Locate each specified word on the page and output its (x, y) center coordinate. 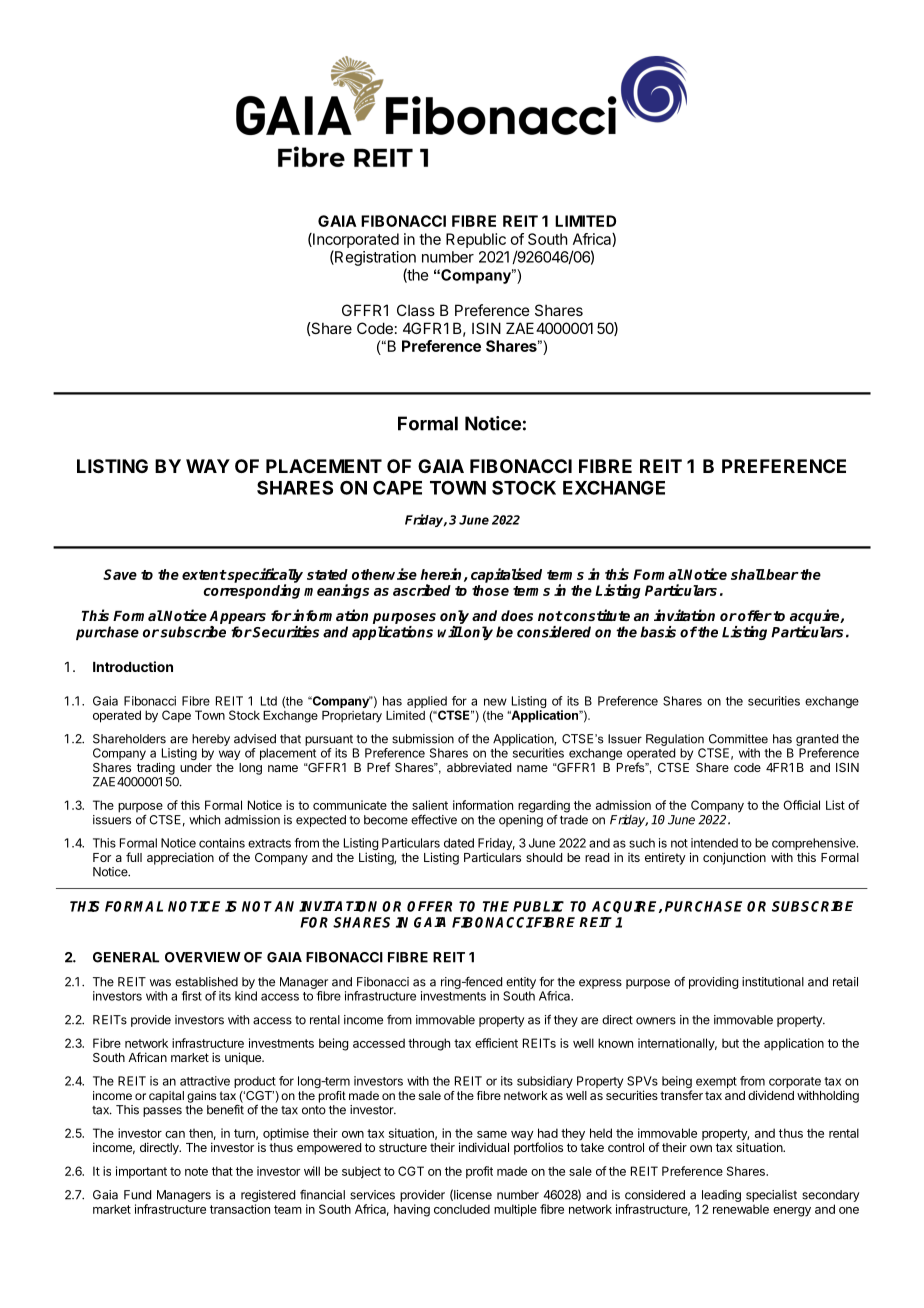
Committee (738, 739)
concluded (462, 1209)
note (196, 1171)
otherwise (384, 574)
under (196, 767)
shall (748, 574)
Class (416, 310)
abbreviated (479, 767)
